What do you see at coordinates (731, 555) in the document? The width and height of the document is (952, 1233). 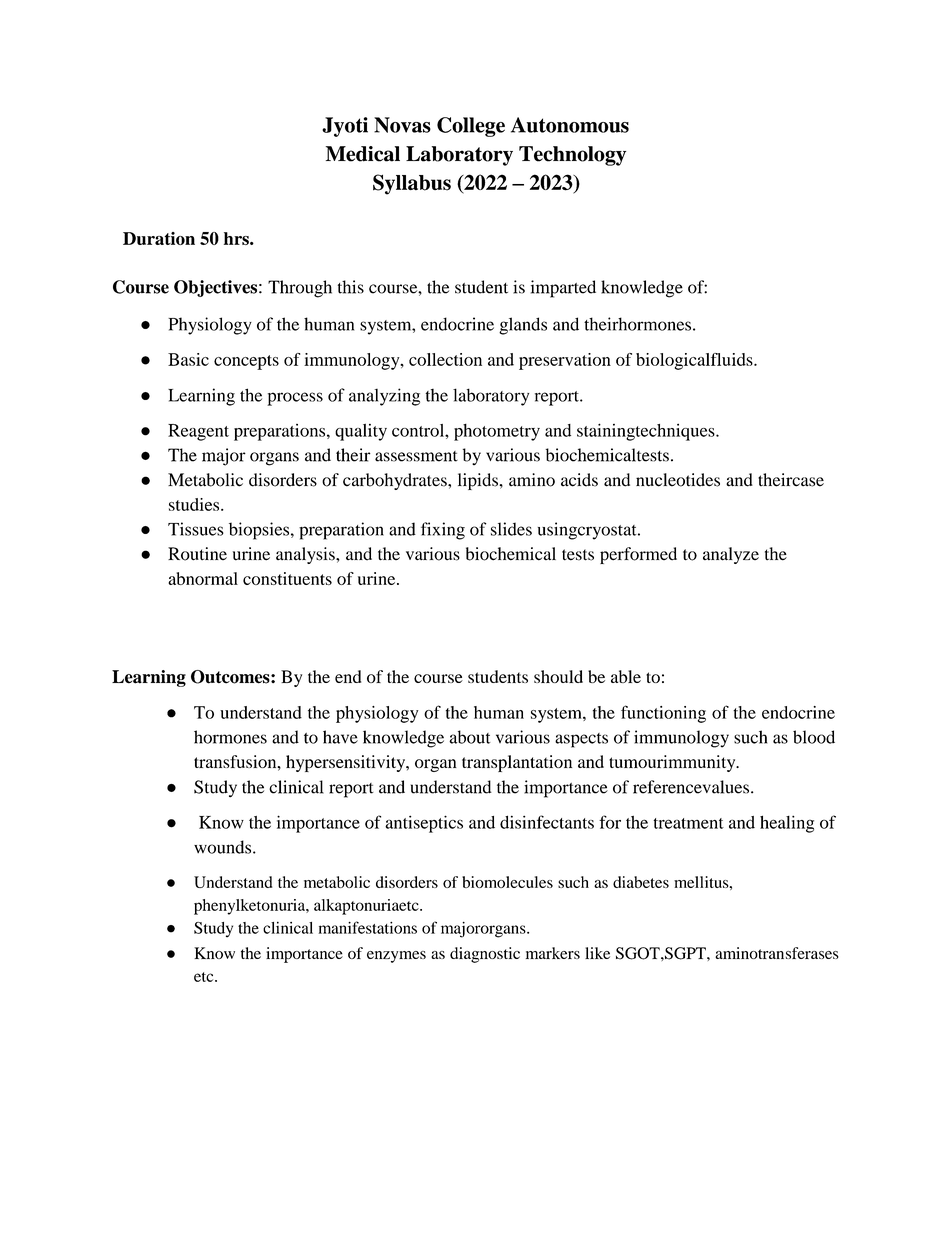 I see `analyze` at bounding box center [731, 555].
